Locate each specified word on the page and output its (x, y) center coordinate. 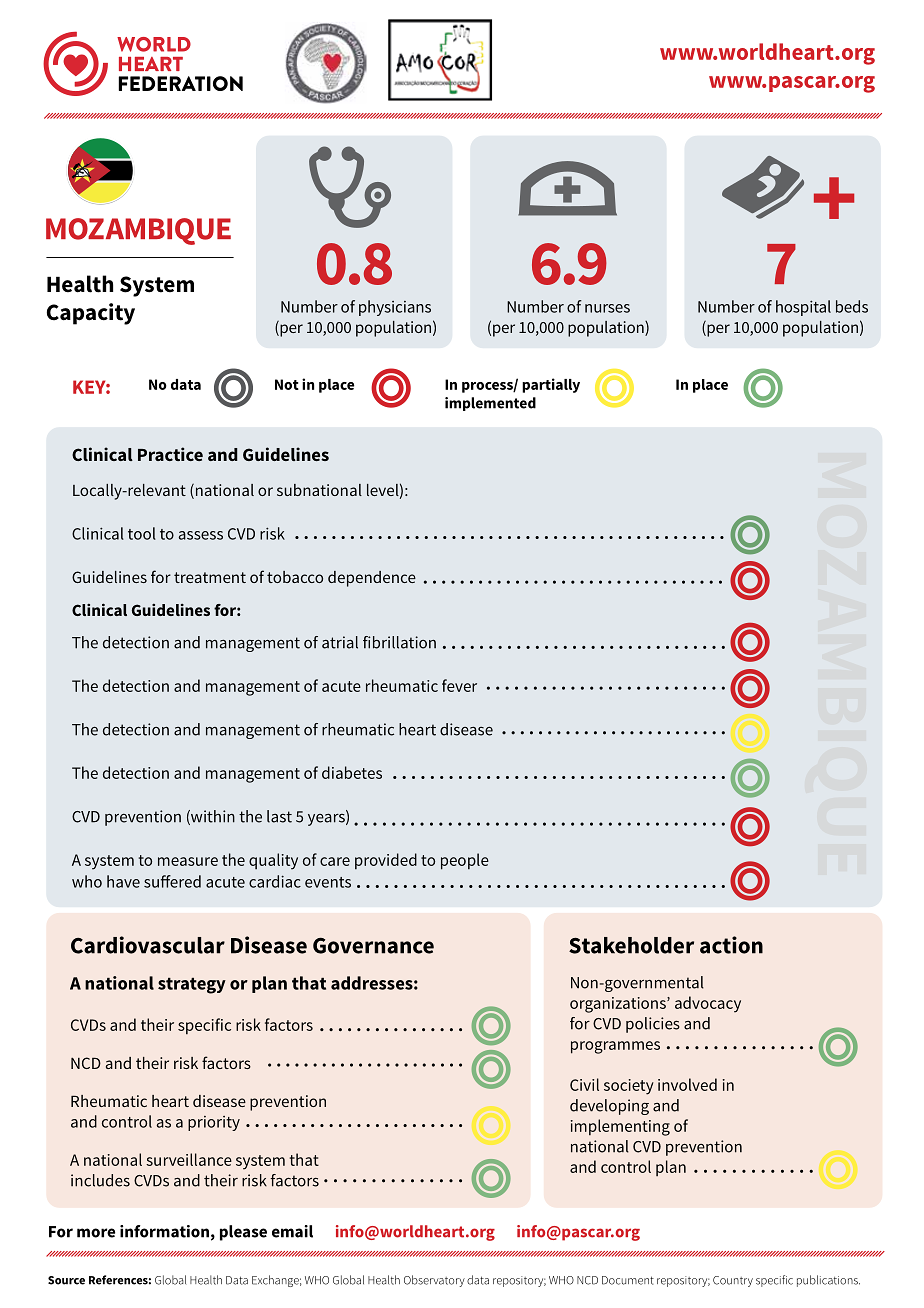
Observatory (434, 1281)
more (96, 1233)
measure (188, 861)
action (731, 945)
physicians (395, 308)
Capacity (91, 314)
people (465, 861)
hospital (803, 308)
